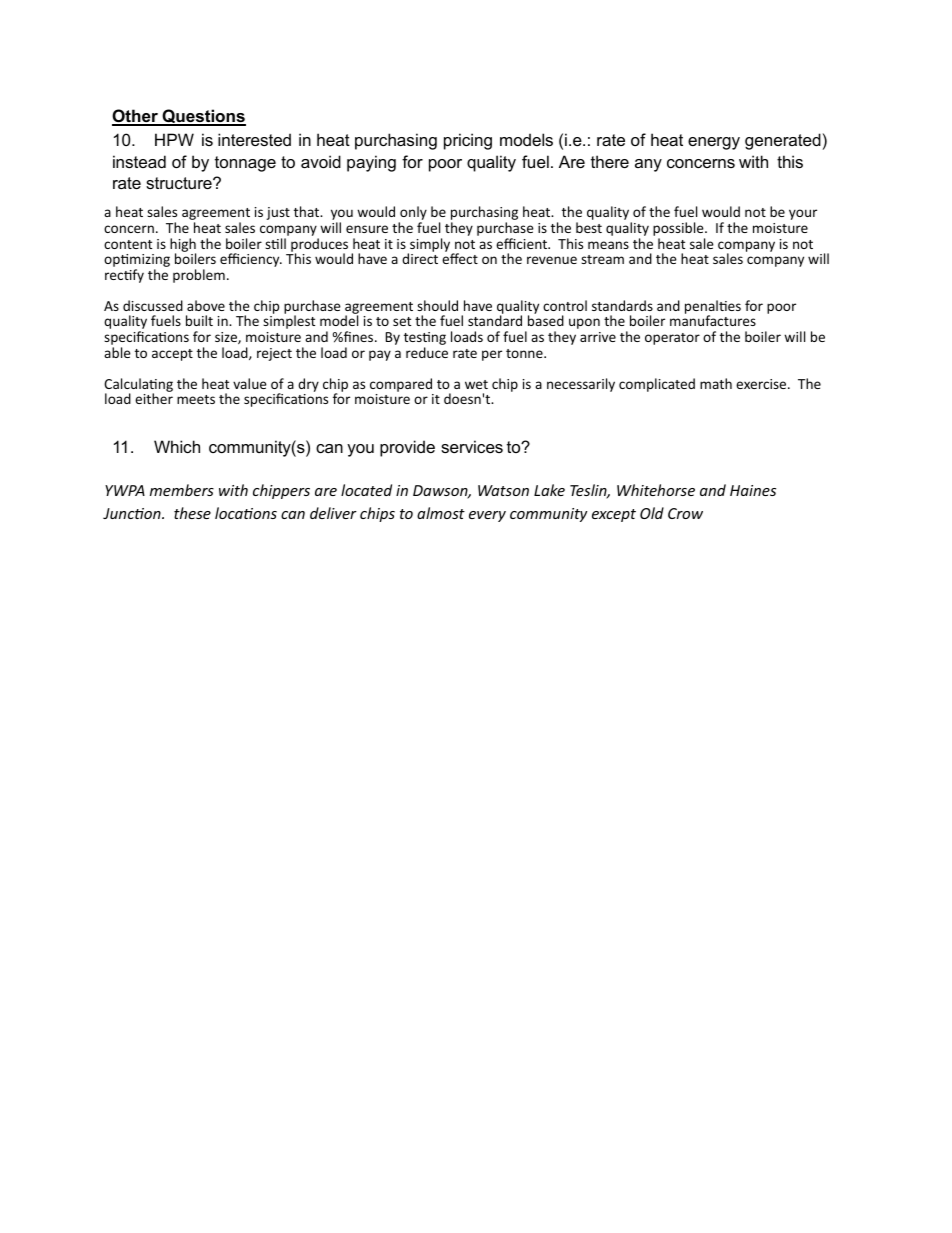 This document has width=952, height=1233. Describe the element at coordinates (437, 305) in the document. I see `should` at that location.
